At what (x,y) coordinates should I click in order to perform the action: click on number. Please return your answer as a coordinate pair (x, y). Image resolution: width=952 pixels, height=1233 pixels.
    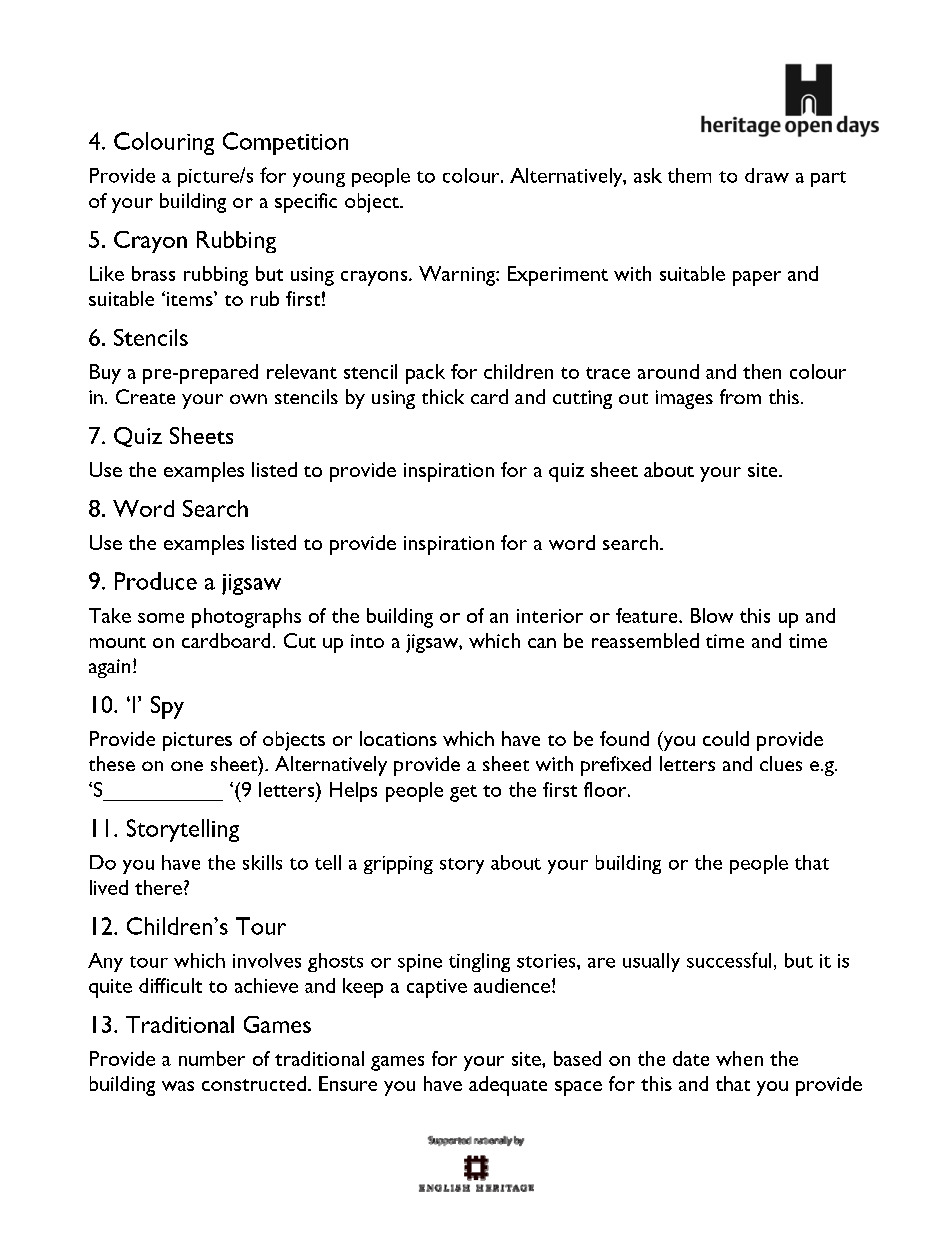
    Looking at the image, I should click on (212, 1058).
